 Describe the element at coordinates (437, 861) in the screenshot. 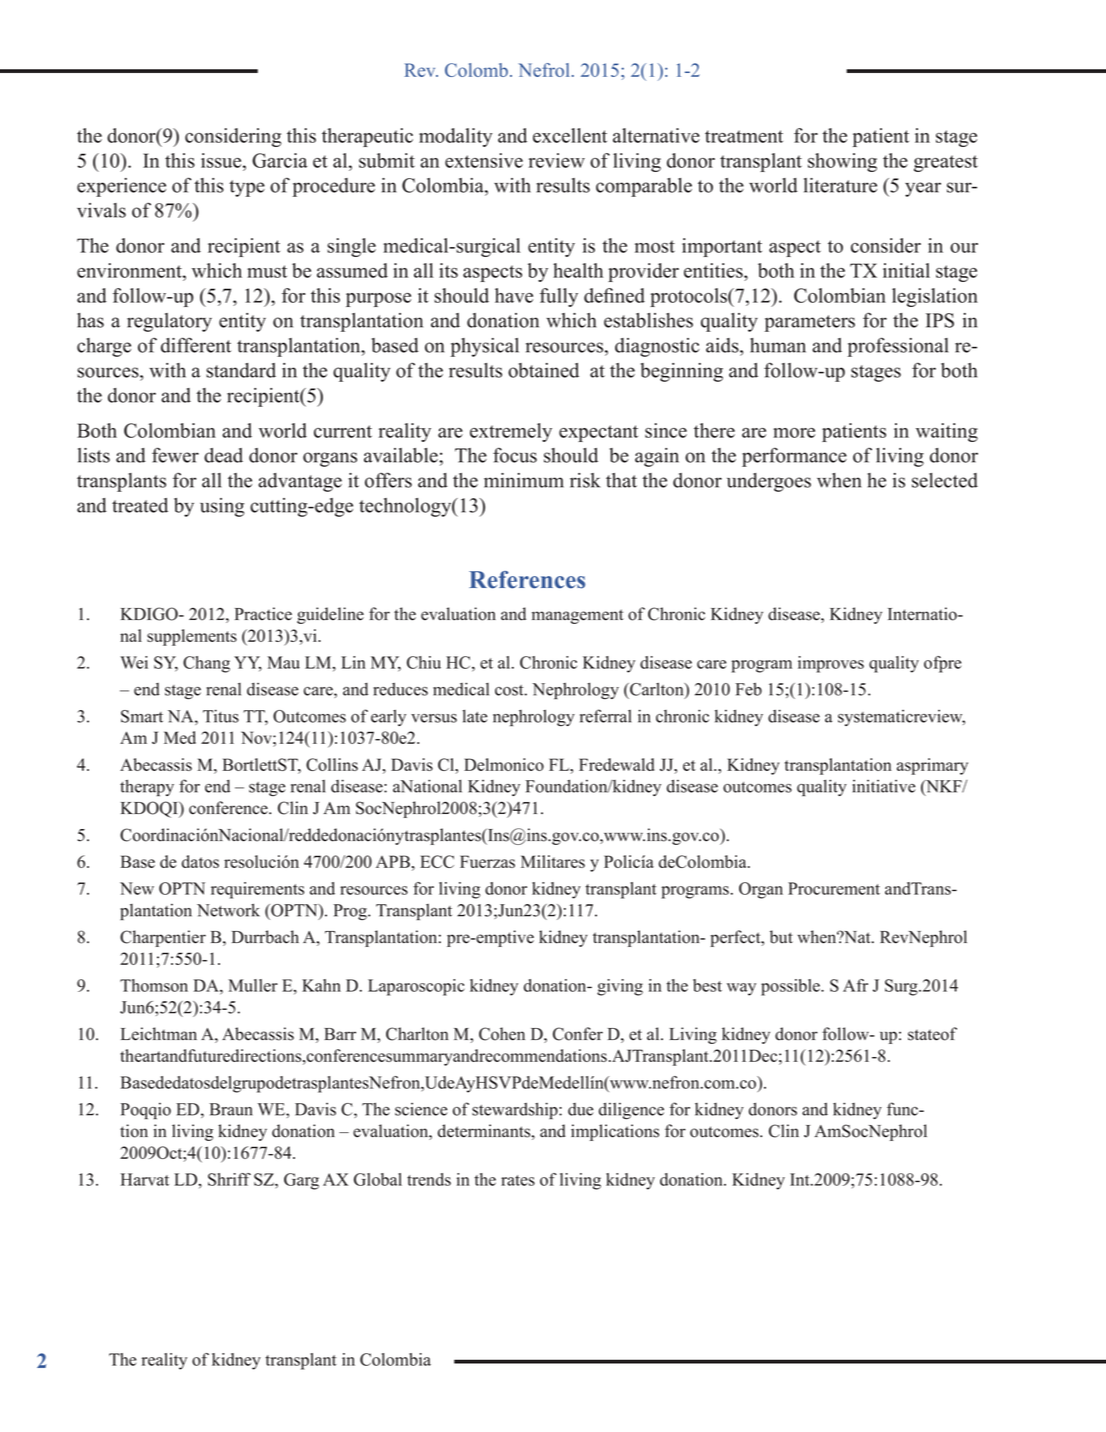

I see `ECC` at that location.
